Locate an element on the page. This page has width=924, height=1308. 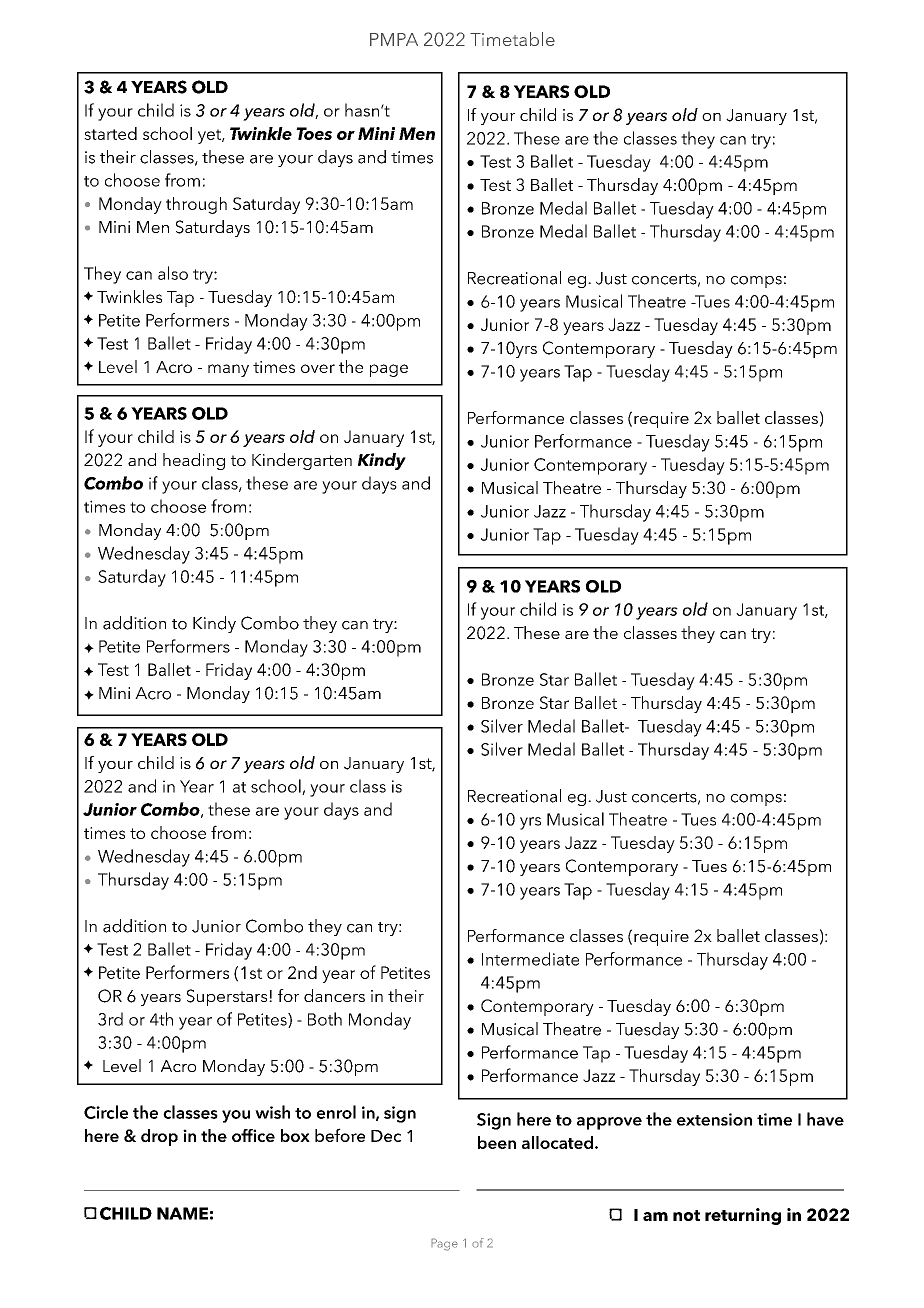
Both is located at coordinates (325, 1019).
